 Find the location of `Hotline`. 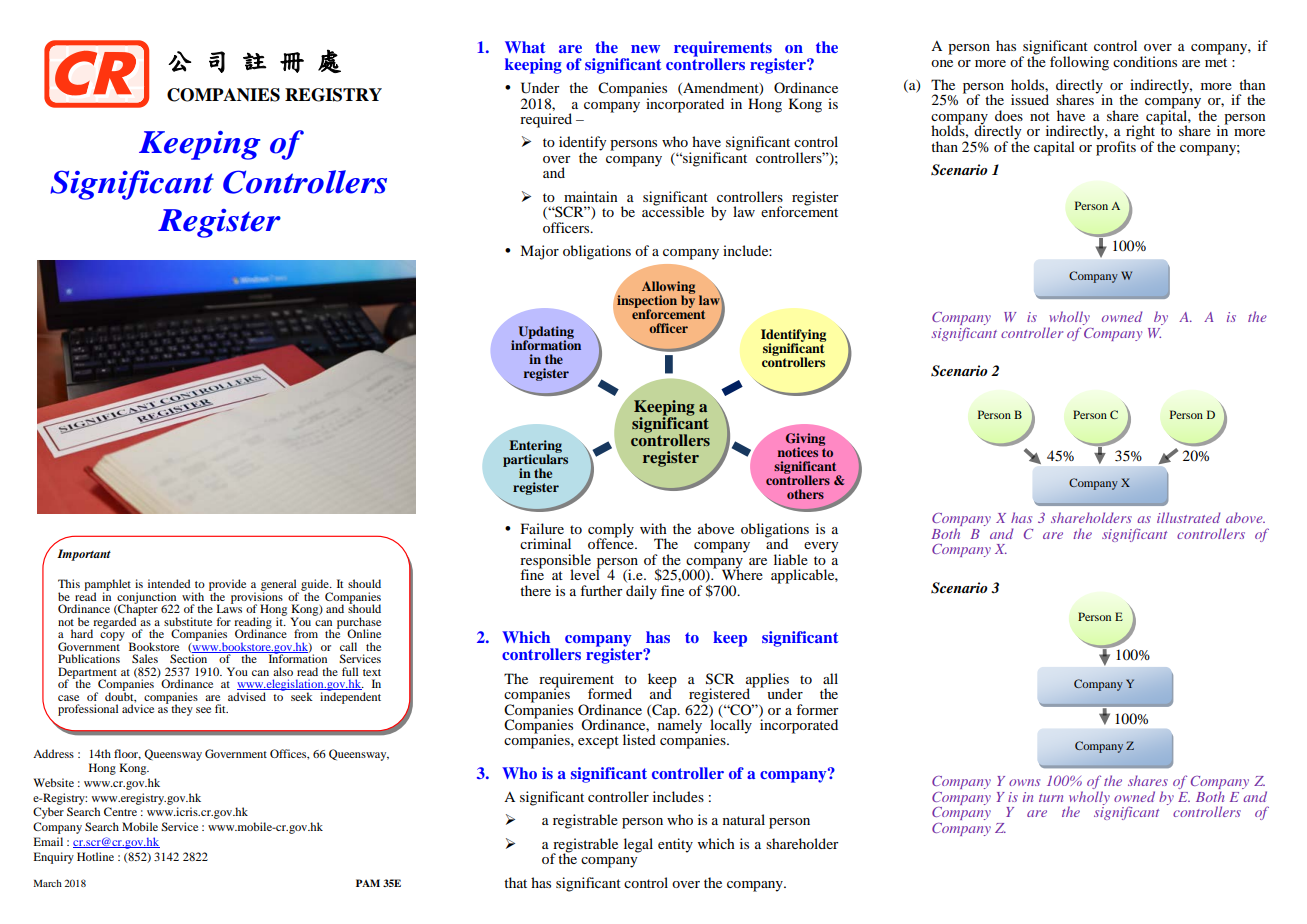

Hotline is located at coordinates (95, 856).
